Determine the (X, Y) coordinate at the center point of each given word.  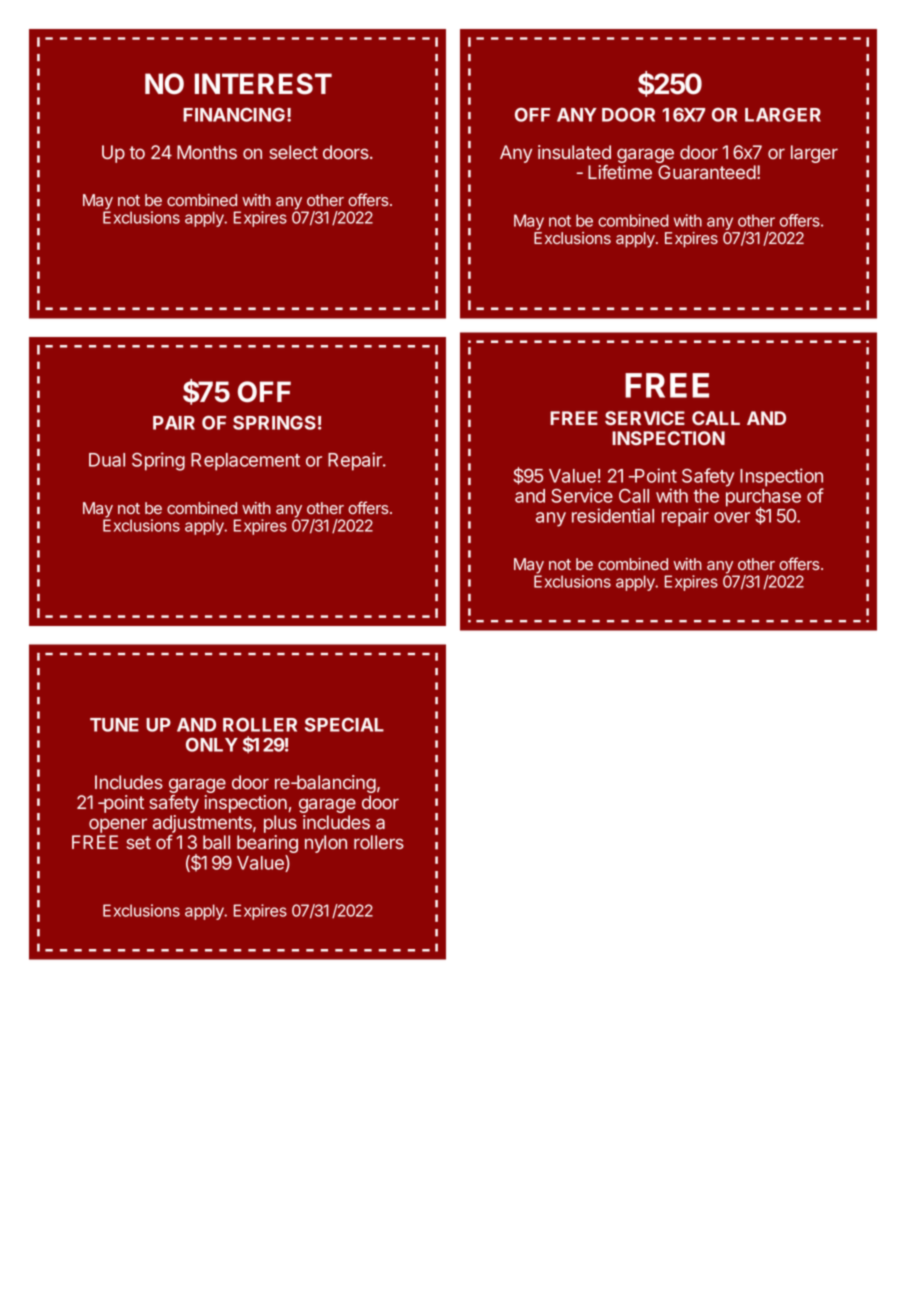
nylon (326, 844)
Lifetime (620, 172)
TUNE (114, 725)
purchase (763, 499)
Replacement (245, 462)
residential (613, 515)
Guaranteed (707, 172)
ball (216, 842)
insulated (574, 152)
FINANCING (234, 114)
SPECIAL (344, 724)
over (732, 517)
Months (207, 152)
